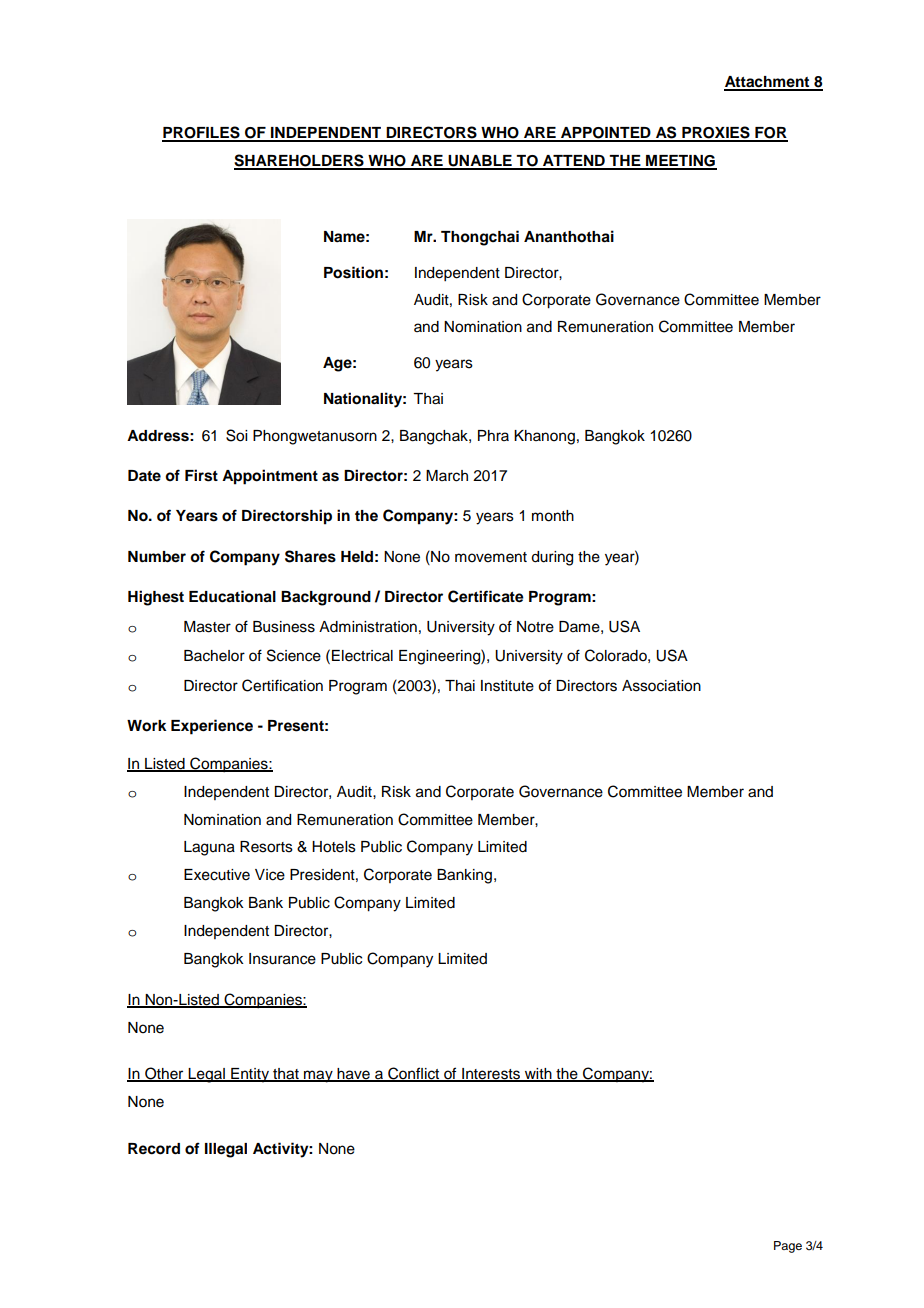  Describe the element at coordinates (661, 686) in the page. I see `Association` at that location.
